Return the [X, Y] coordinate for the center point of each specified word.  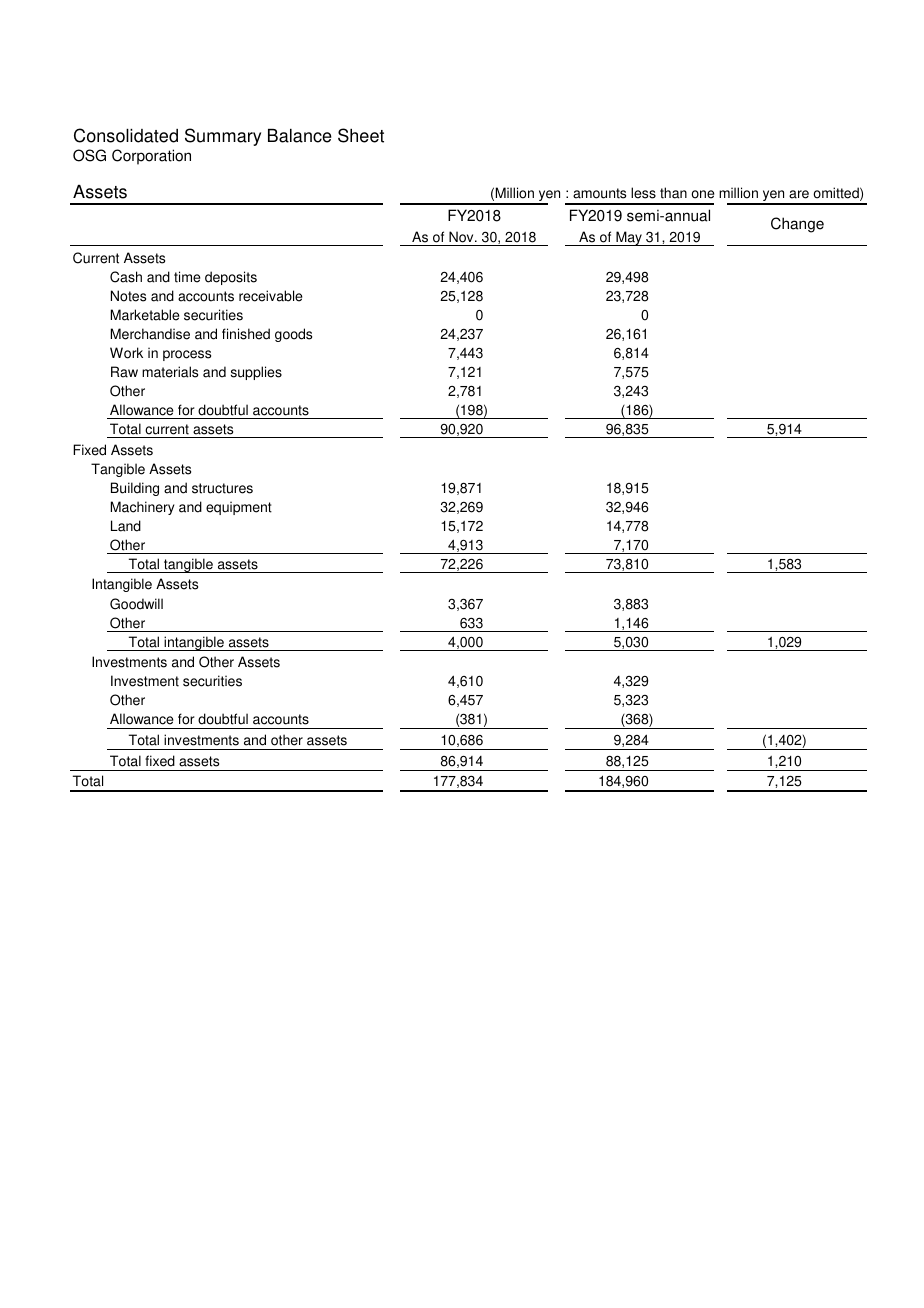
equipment [239, 508]
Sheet [361, 135]
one [703, 194]
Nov [462, 237]
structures [222, 488]
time [187, 277]
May [629, 238]
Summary [223, 137]
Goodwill [136, 604]
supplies [256, 373]
